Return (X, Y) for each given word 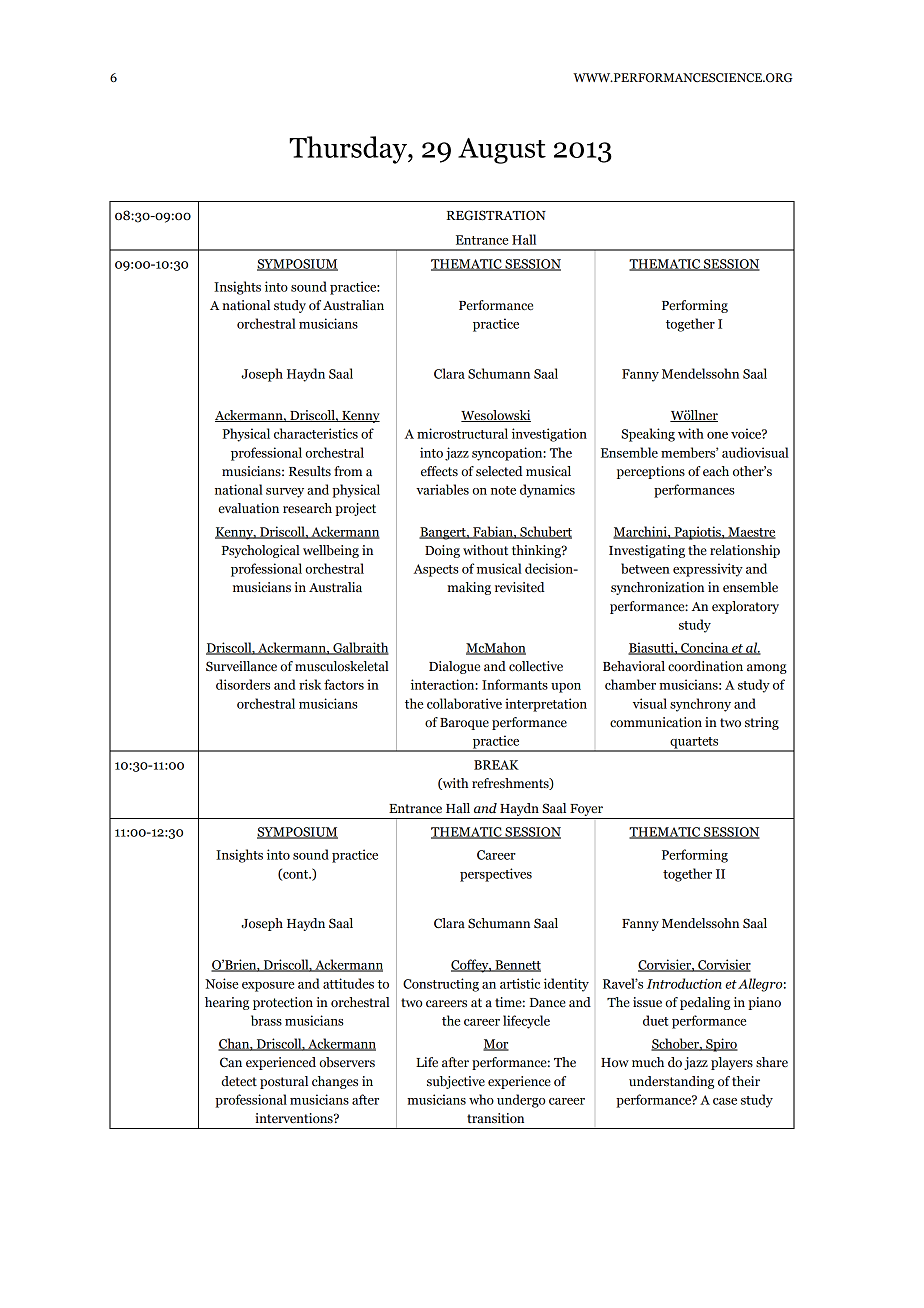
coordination (705, 666)
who (481, 1099)
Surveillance (241, 666)
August (502, 151)
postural (284, 1082)
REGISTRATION (496, 215)
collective (536, 666)
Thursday (349, 150)
